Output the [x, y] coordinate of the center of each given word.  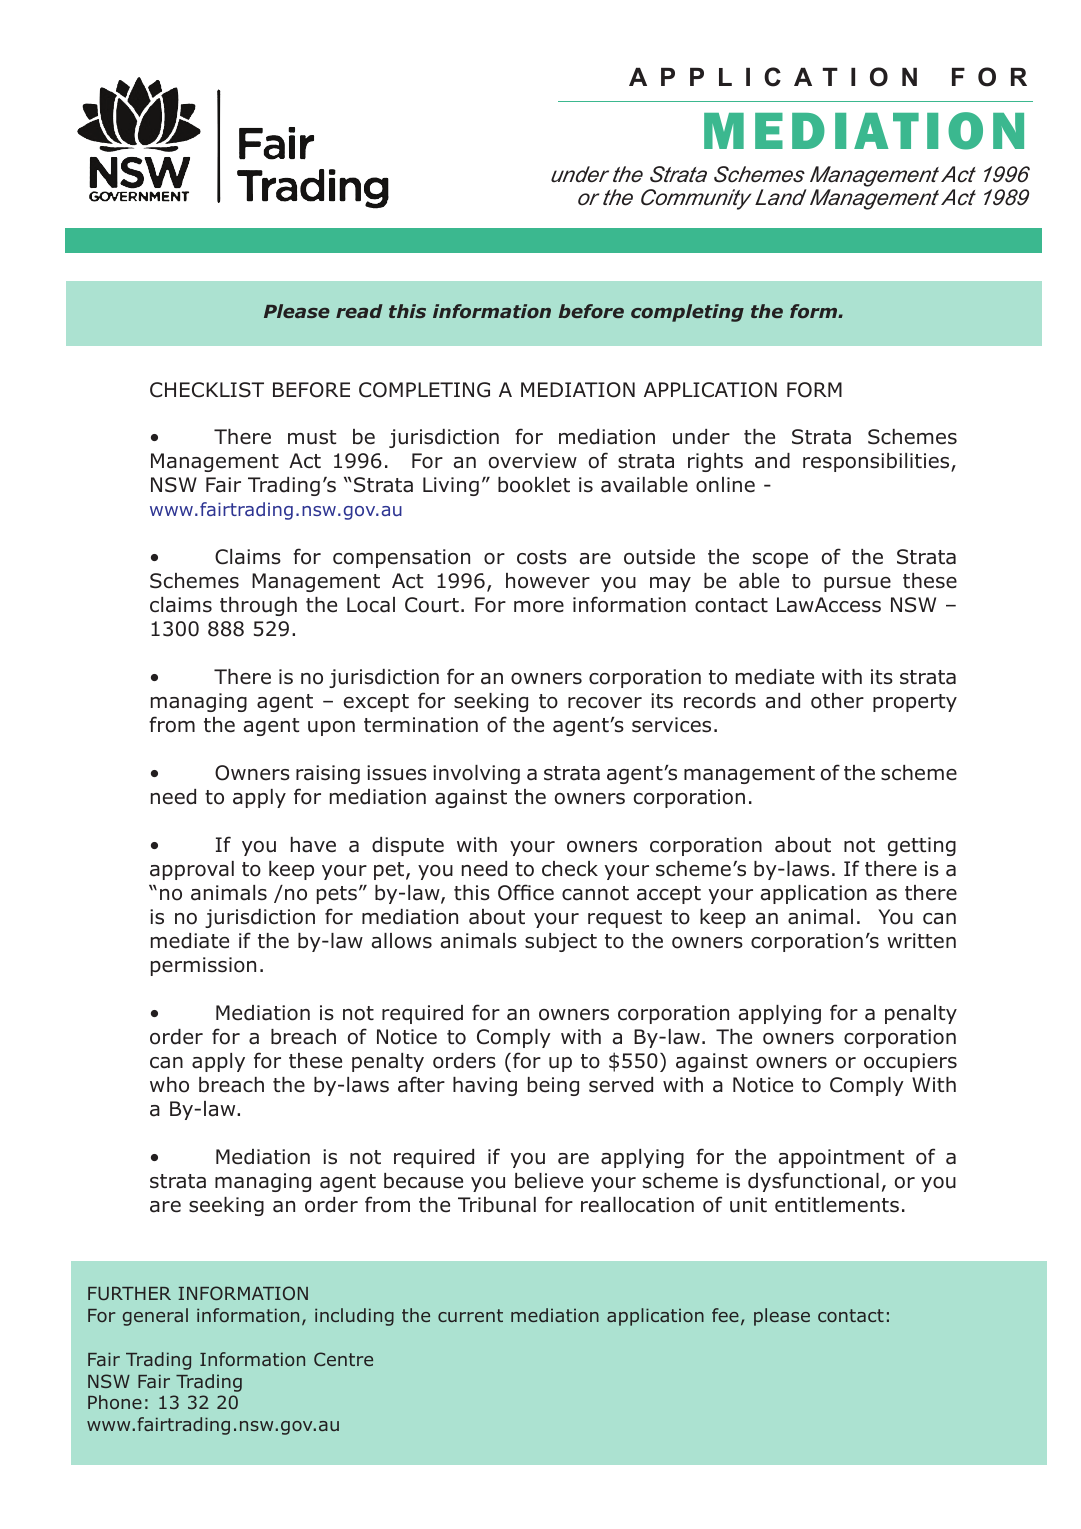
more [539, 607]
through [258, 606]
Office [526, 892]
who [169, 1085]
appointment [841, 1158]
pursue [857, 584]
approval [192, 870]
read [359, 311]
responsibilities [877, 462]
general [155, 1317]
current [470, 1315]
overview [533, 461]
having [485, 1086]
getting [922, 846]
